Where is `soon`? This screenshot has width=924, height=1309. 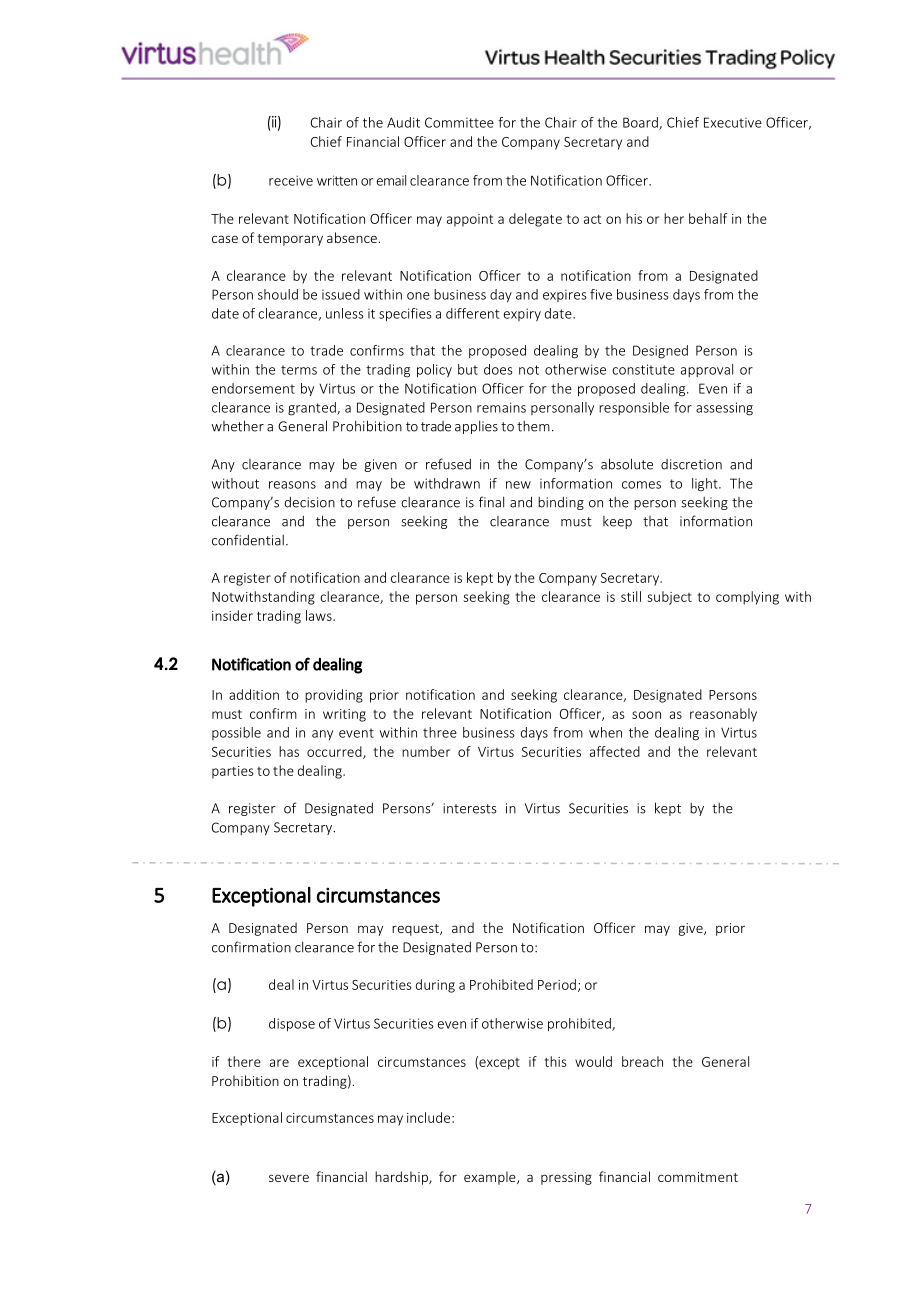
soon is located at coordinates (646, 715).
